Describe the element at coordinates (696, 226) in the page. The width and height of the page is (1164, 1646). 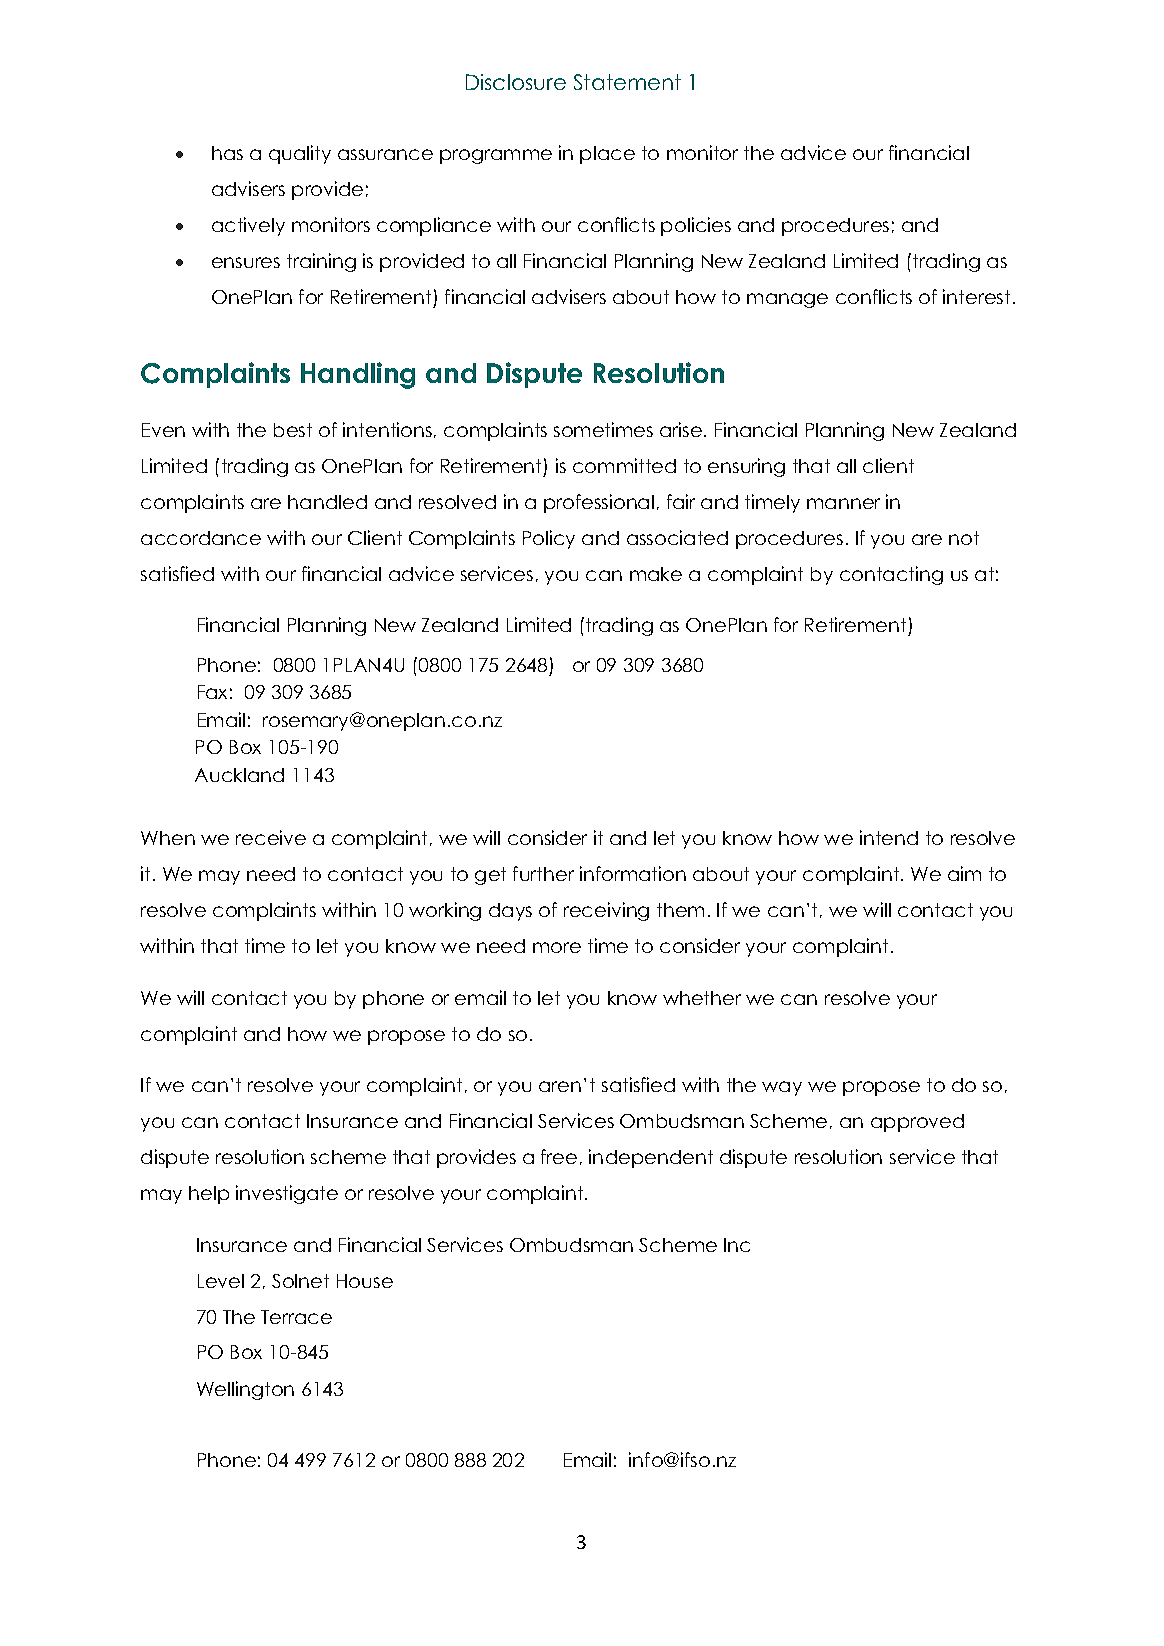
I see `policies` at that location.
